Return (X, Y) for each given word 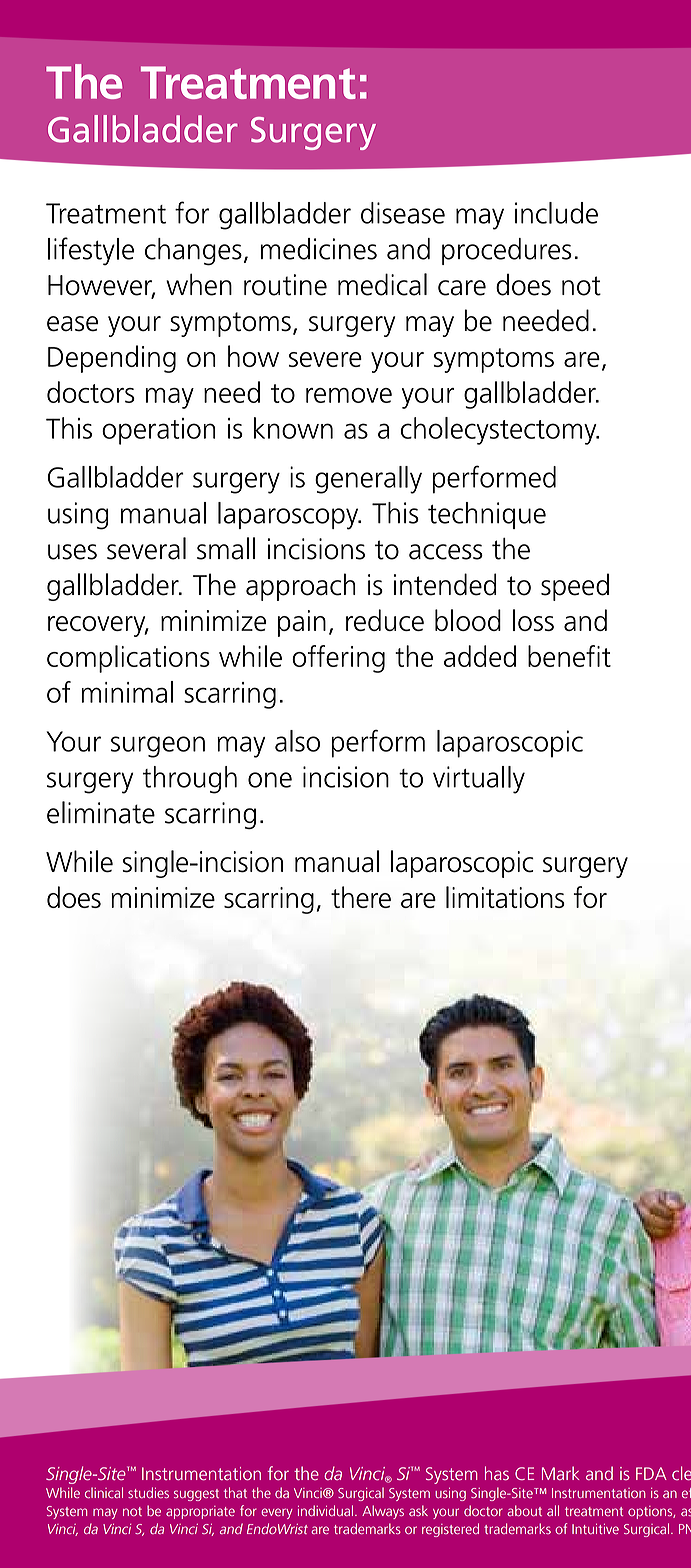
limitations (505, 897)
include (556, 213)
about (524, 1510)
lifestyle (91, 251)
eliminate (101, 812)
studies (148, 1492)
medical (382, 284)
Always (383, 1512)
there (361, 897)
